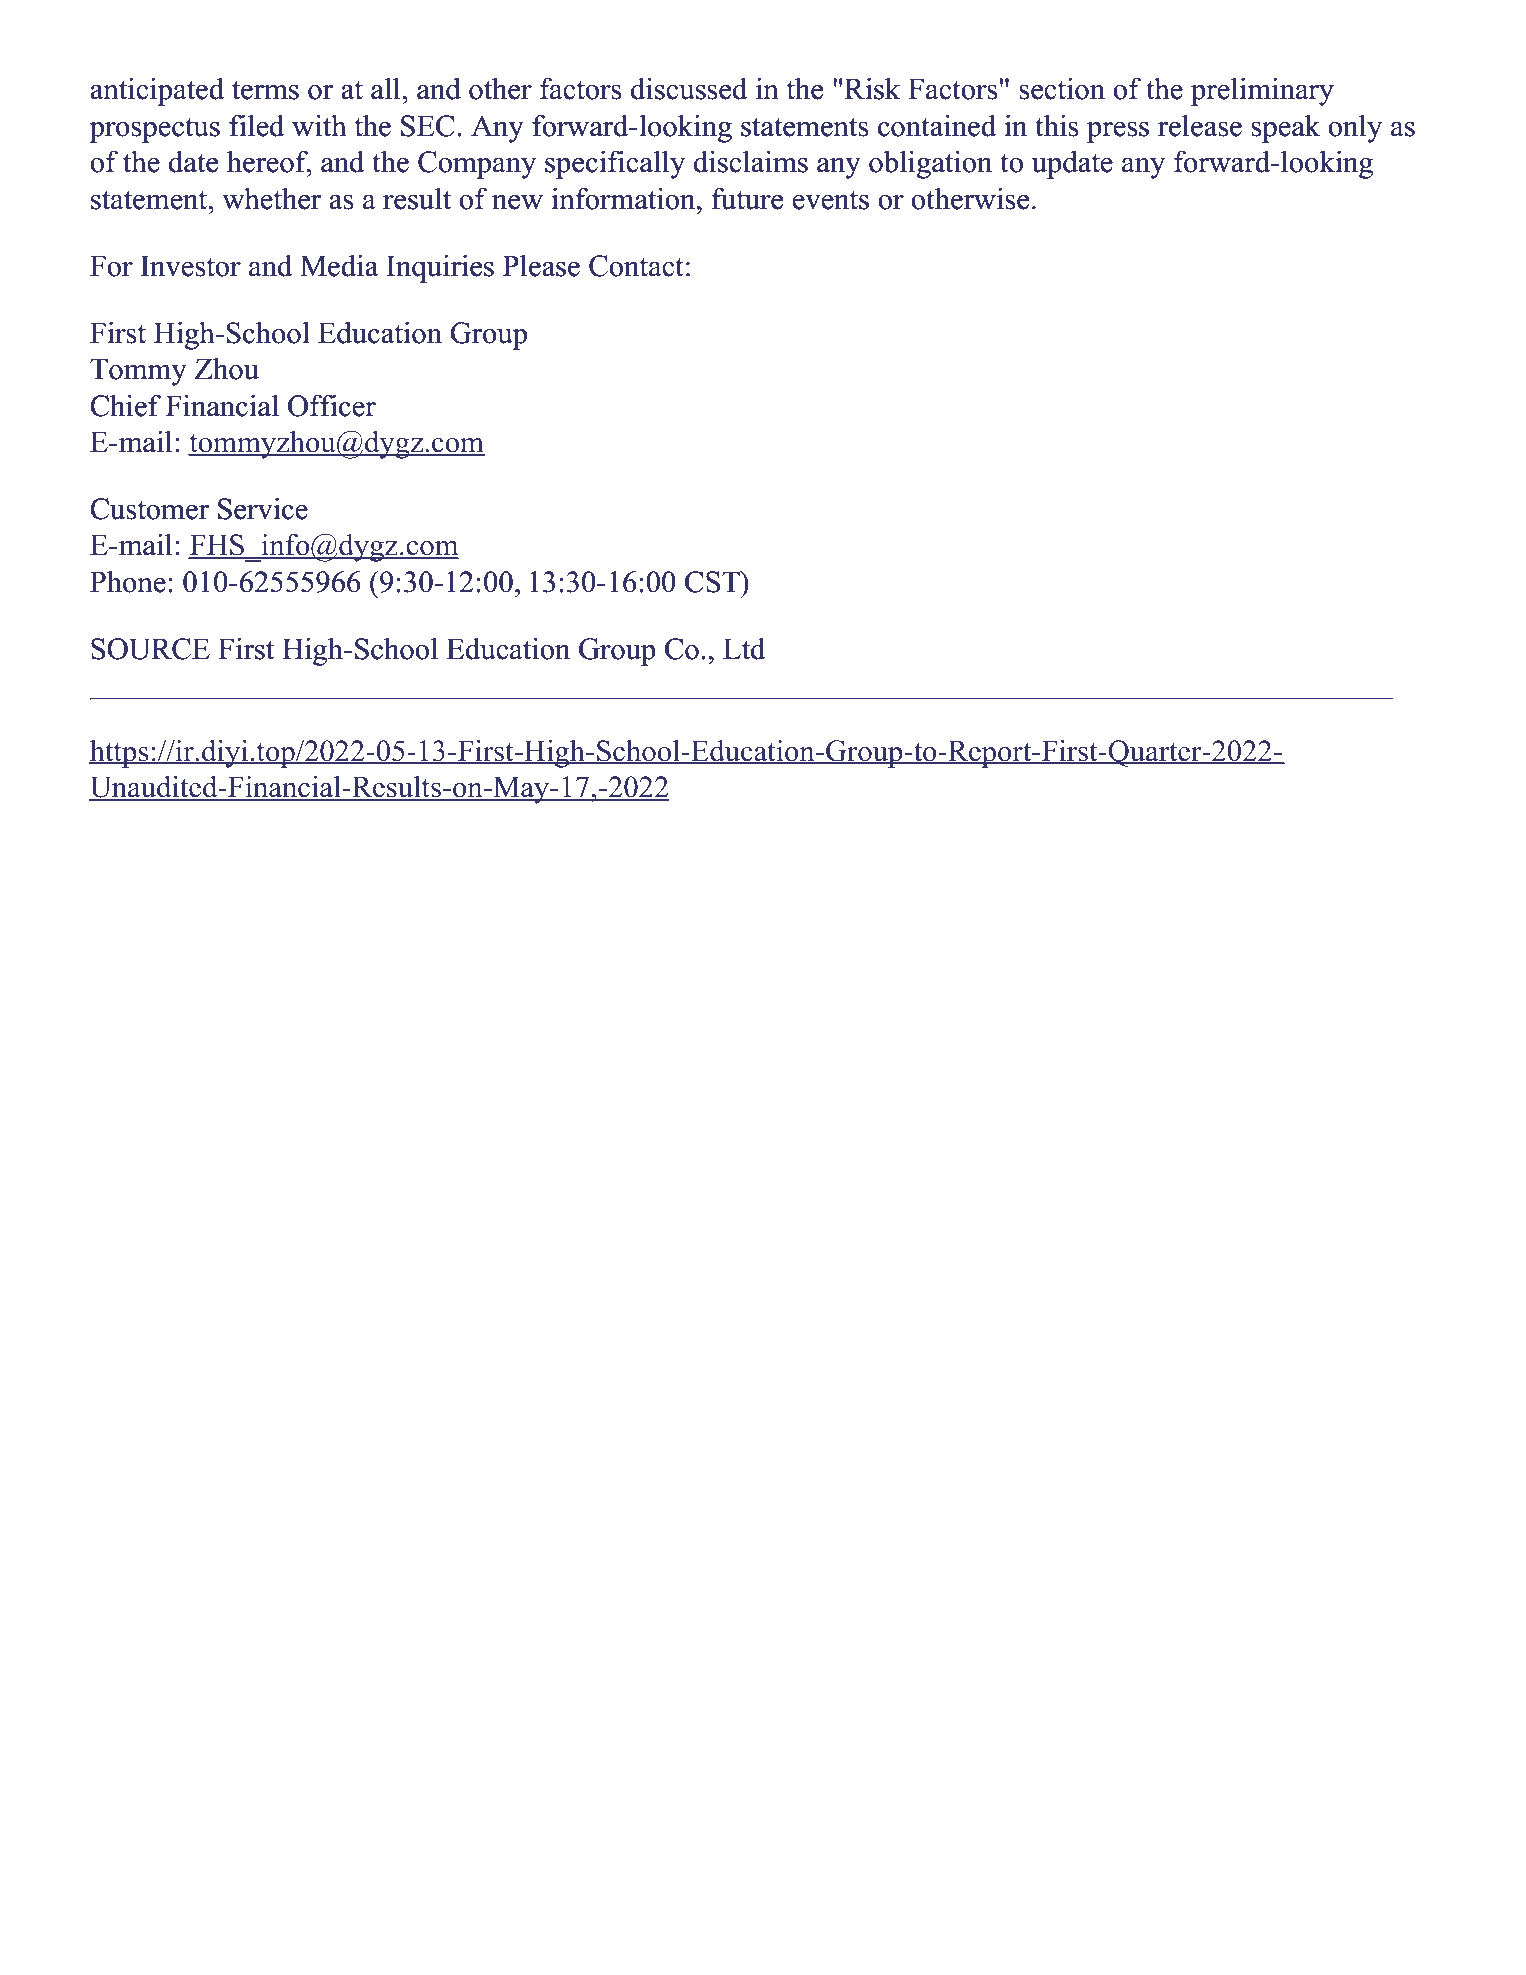 The height and width of the image is (1975, 1526). Describe the element at coordinates (636, 266) in the image. I see `Contact` at that location.
